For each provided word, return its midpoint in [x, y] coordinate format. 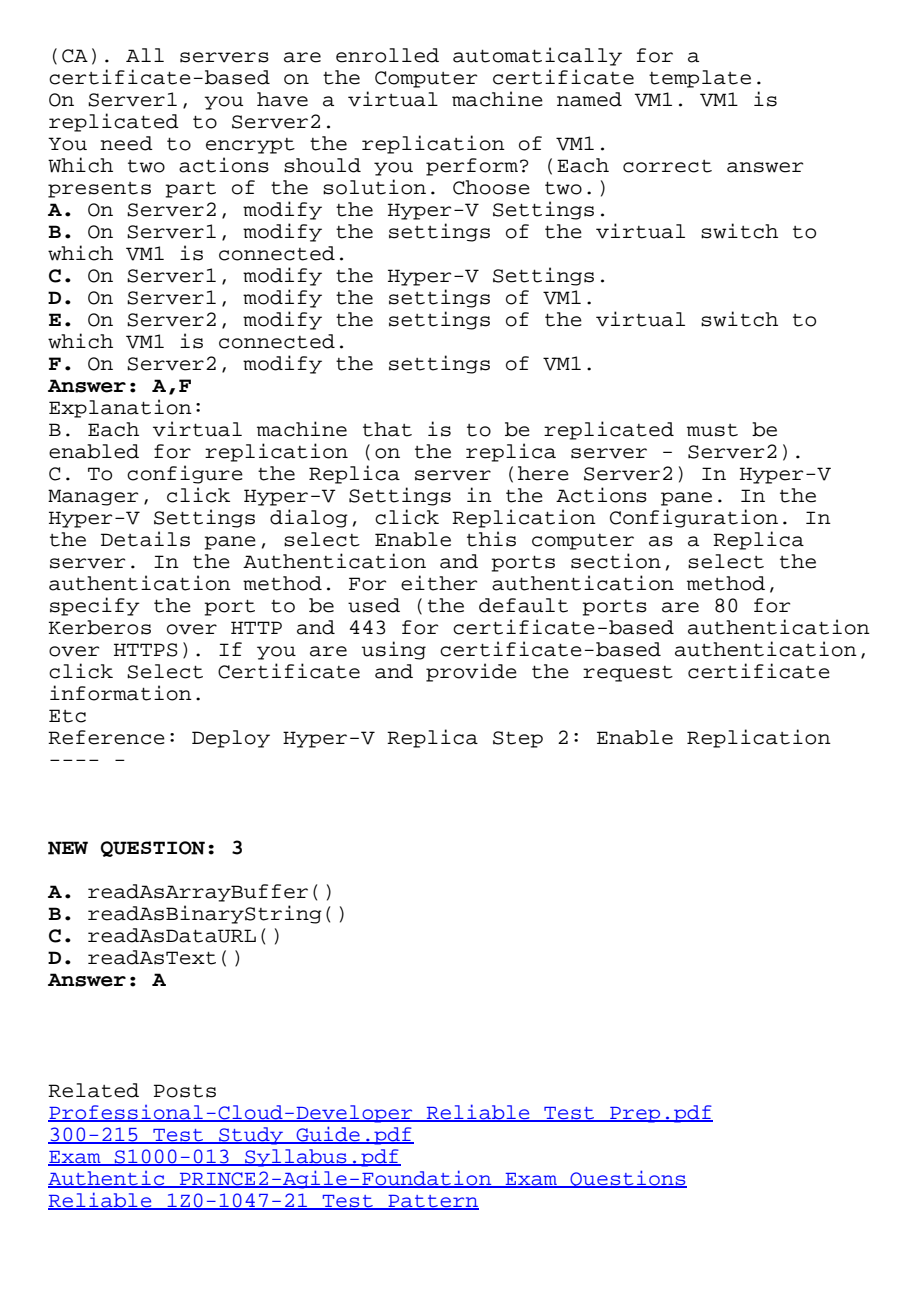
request [628, 674]
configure [185, 474]
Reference [106, 737]
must [712, 430]
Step [518, 739]
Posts [185, 1091]
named [589, 99]
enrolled [387, 55]
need [126, 143]
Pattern [432, 1202]
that [387, 429]
